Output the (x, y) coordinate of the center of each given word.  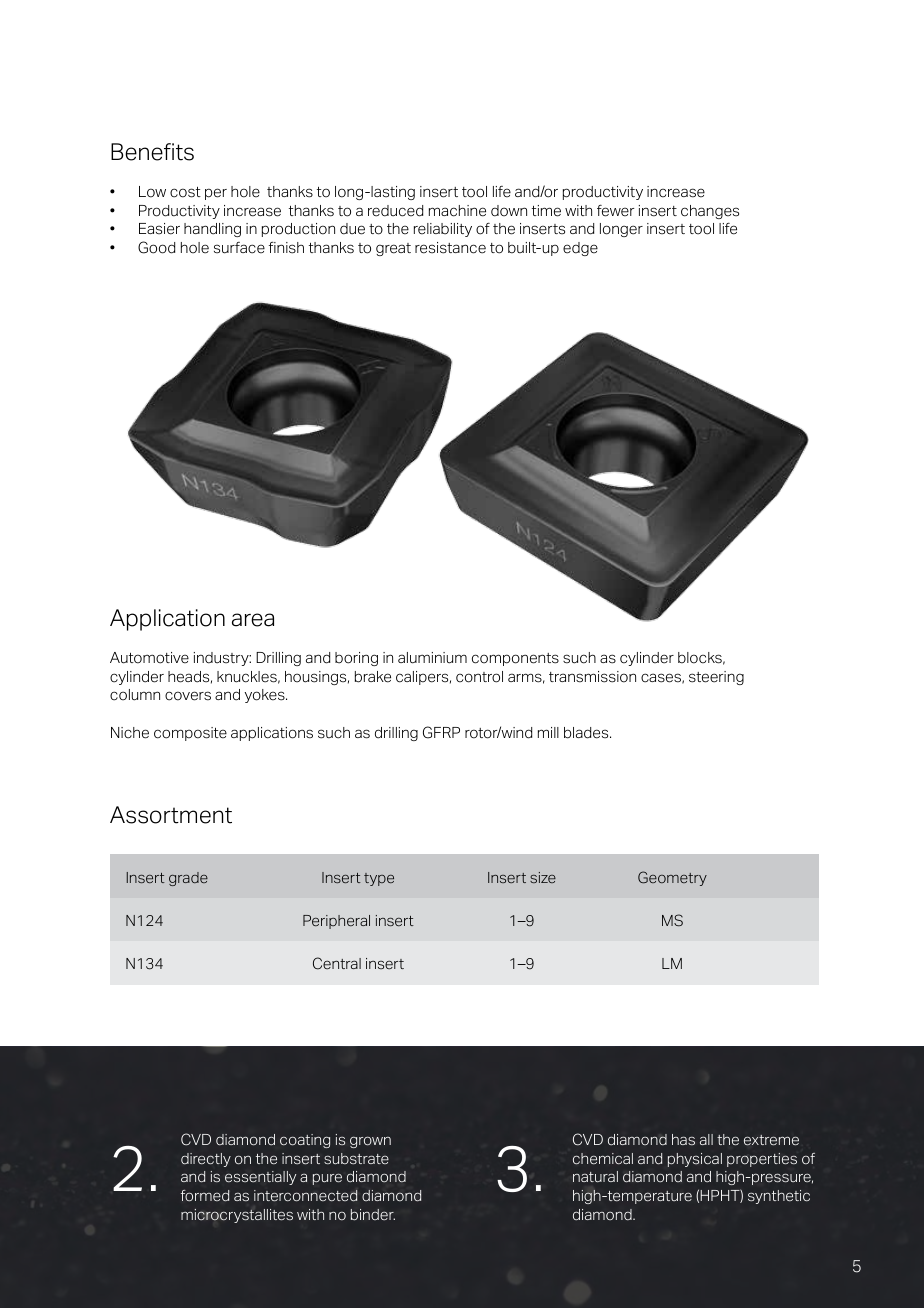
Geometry (672, 878)
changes (710, 212)
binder (373, 1215)
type (379, 879)
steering (716, 678)
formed (205, 1196)
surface (239, 248)
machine (457, 211)
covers (188, 696)
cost (185, 192)
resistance (450, 248)
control (479, 677)
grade (188, 879)
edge (580, 249)
